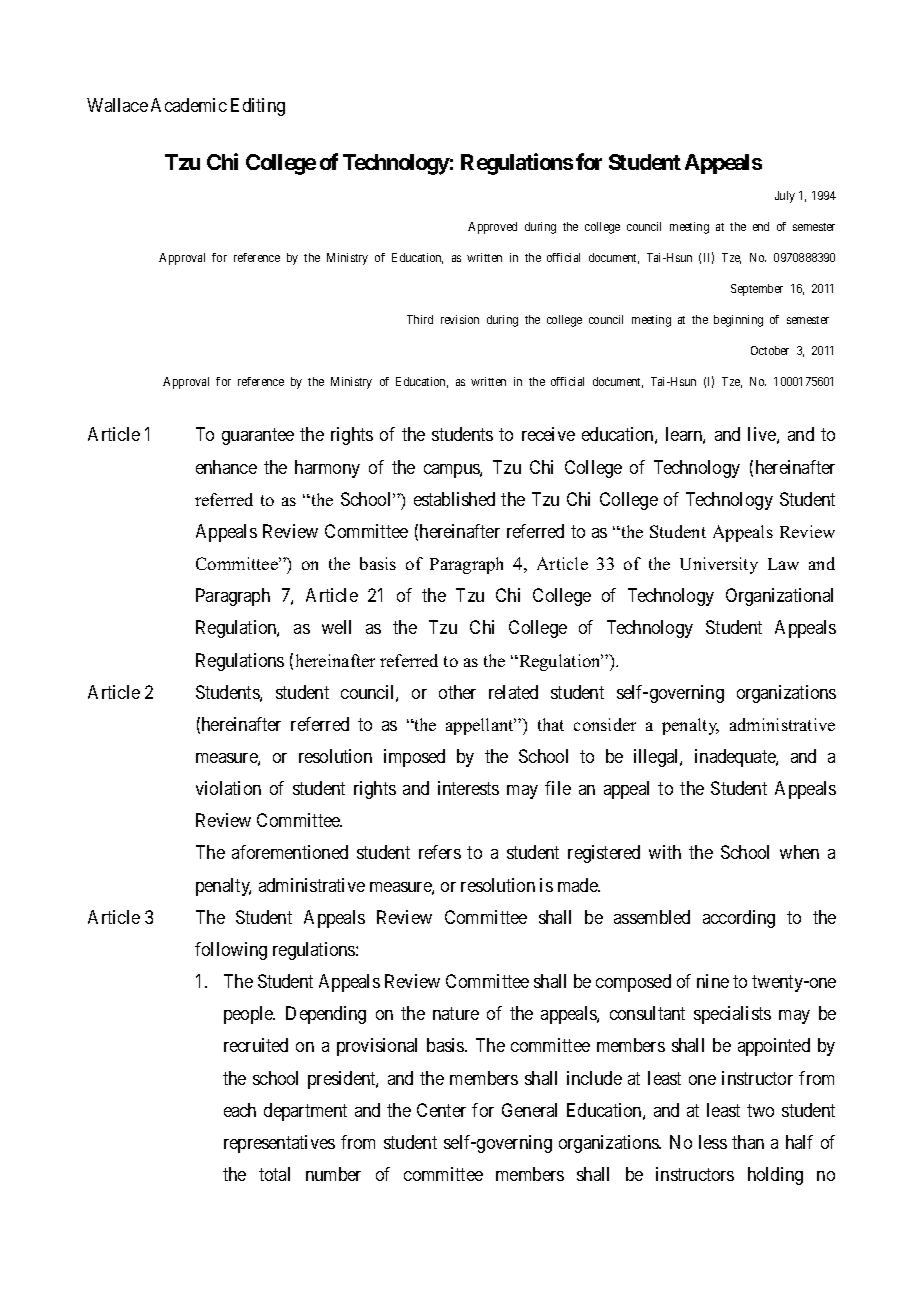  Describe the element at coordinates (226, 467) in the screenshot. I see `enhance` at that location.
